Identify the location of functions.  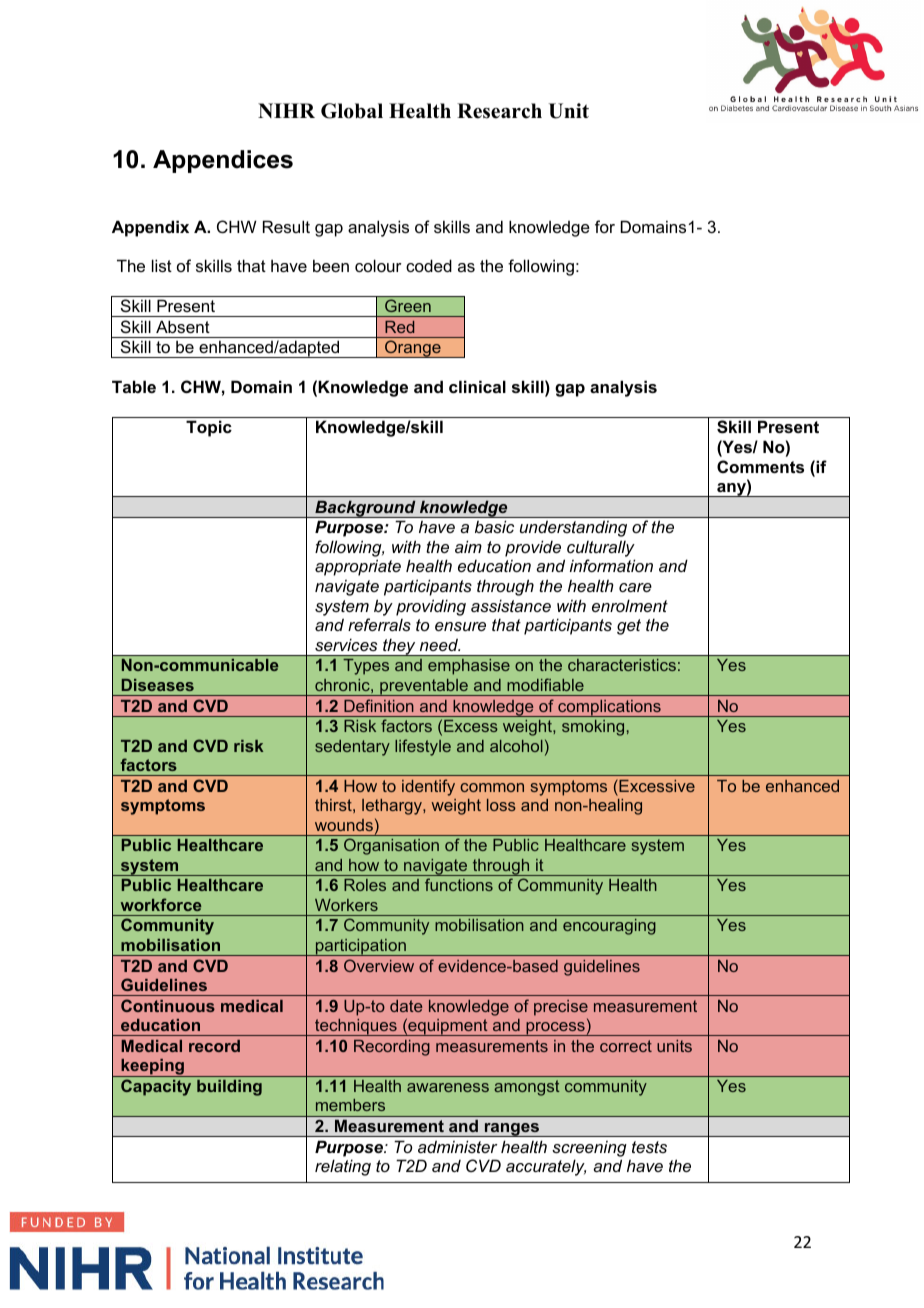
(459, 884).
